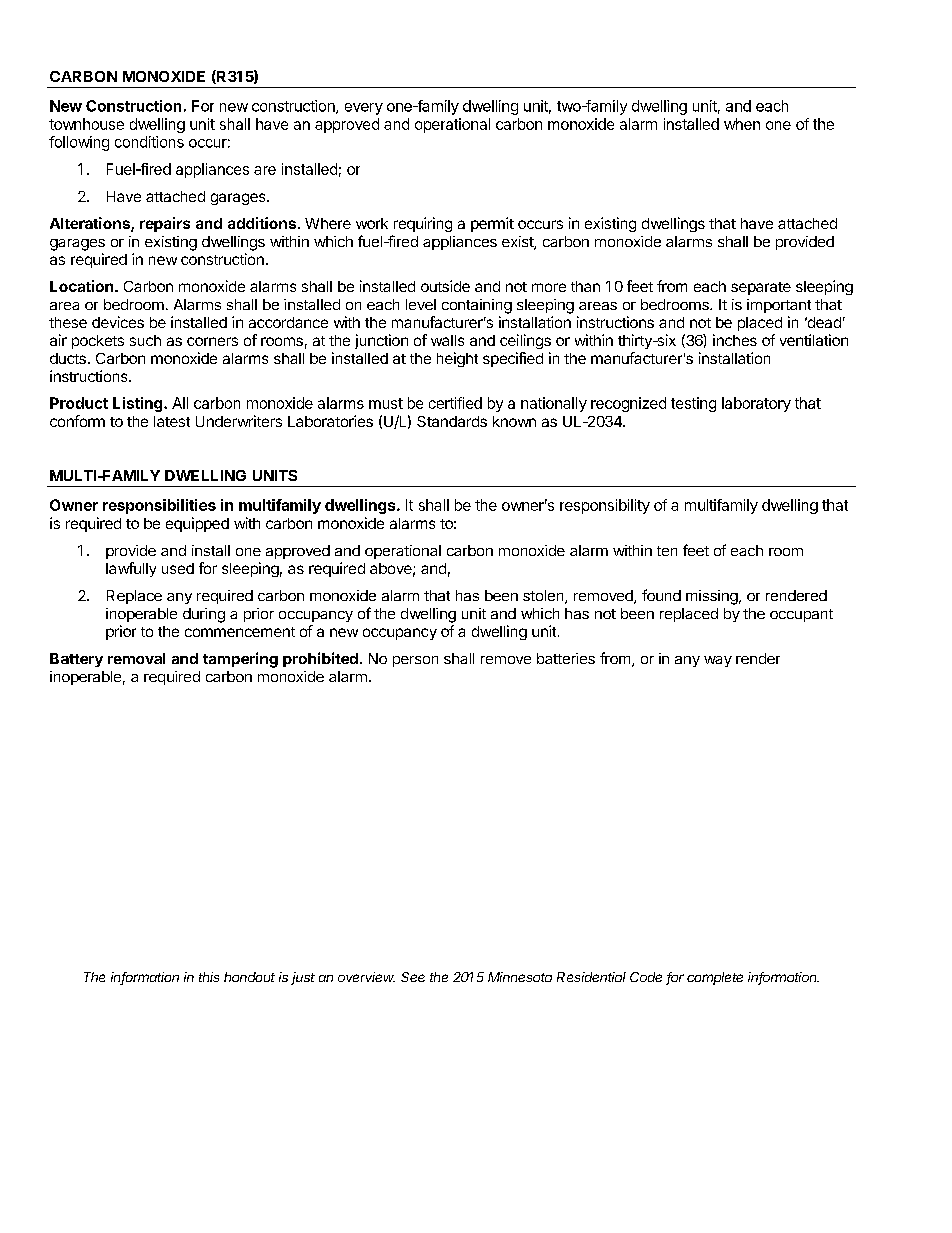 This screenshot has width=952, height=1233. Describe the element at coordinates (209, 977) in the screenshot. I see `this` at that location.
